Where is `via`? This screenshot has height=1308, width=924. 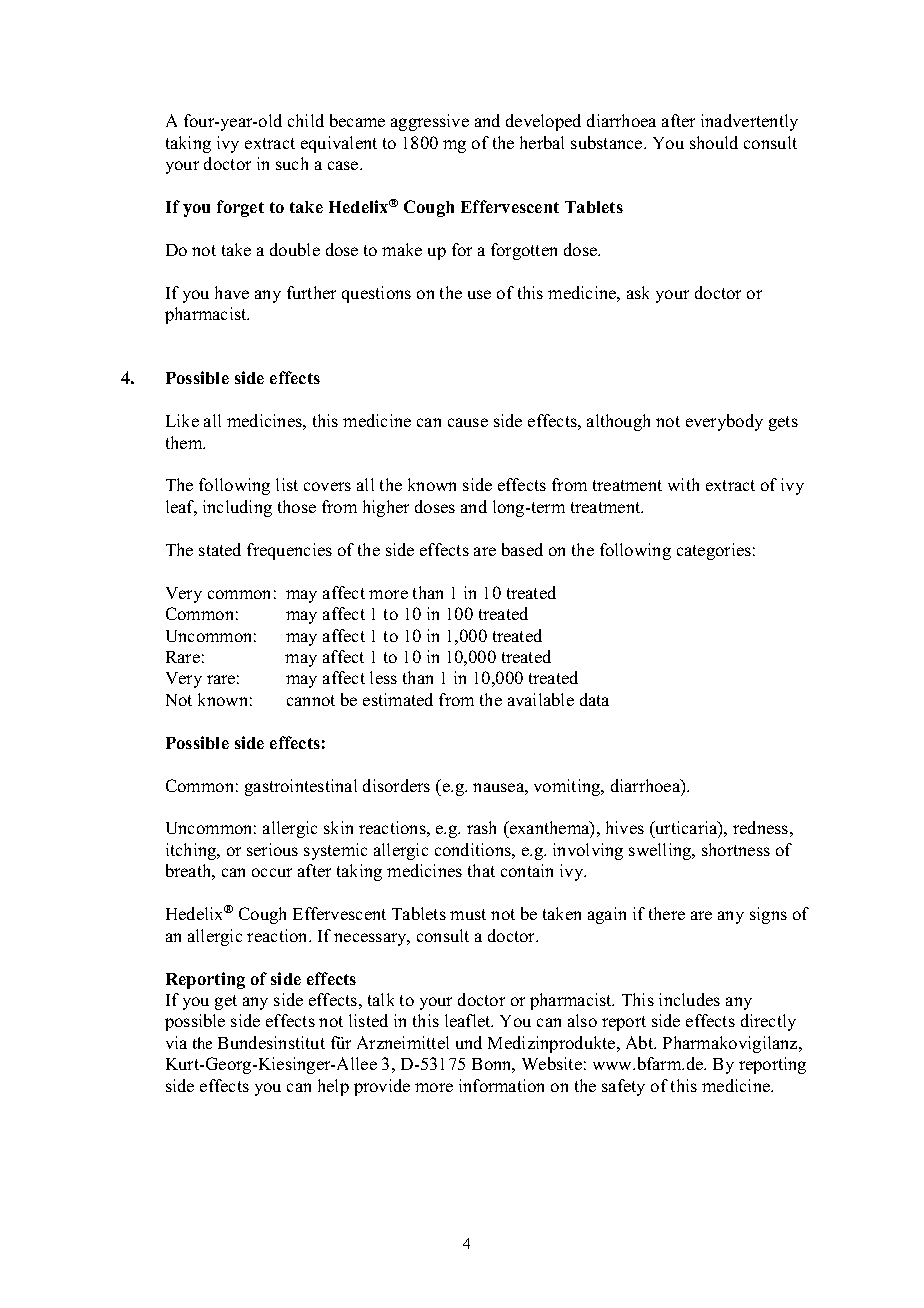
via is located at coordinates (176, 1042).
